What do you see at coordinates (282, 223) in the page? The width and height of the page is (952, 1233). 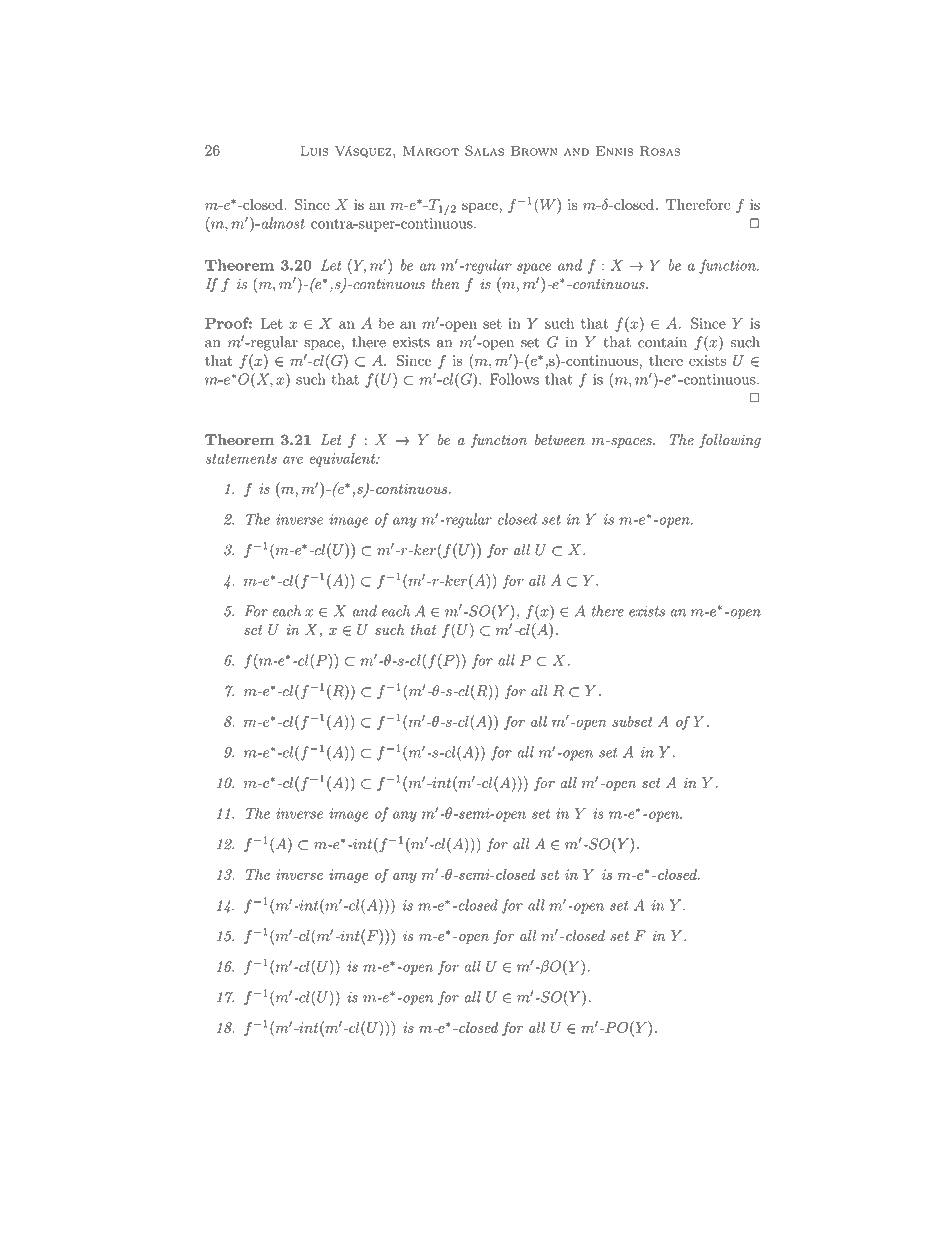 I see `almost` at bounding box center [282, 223].
